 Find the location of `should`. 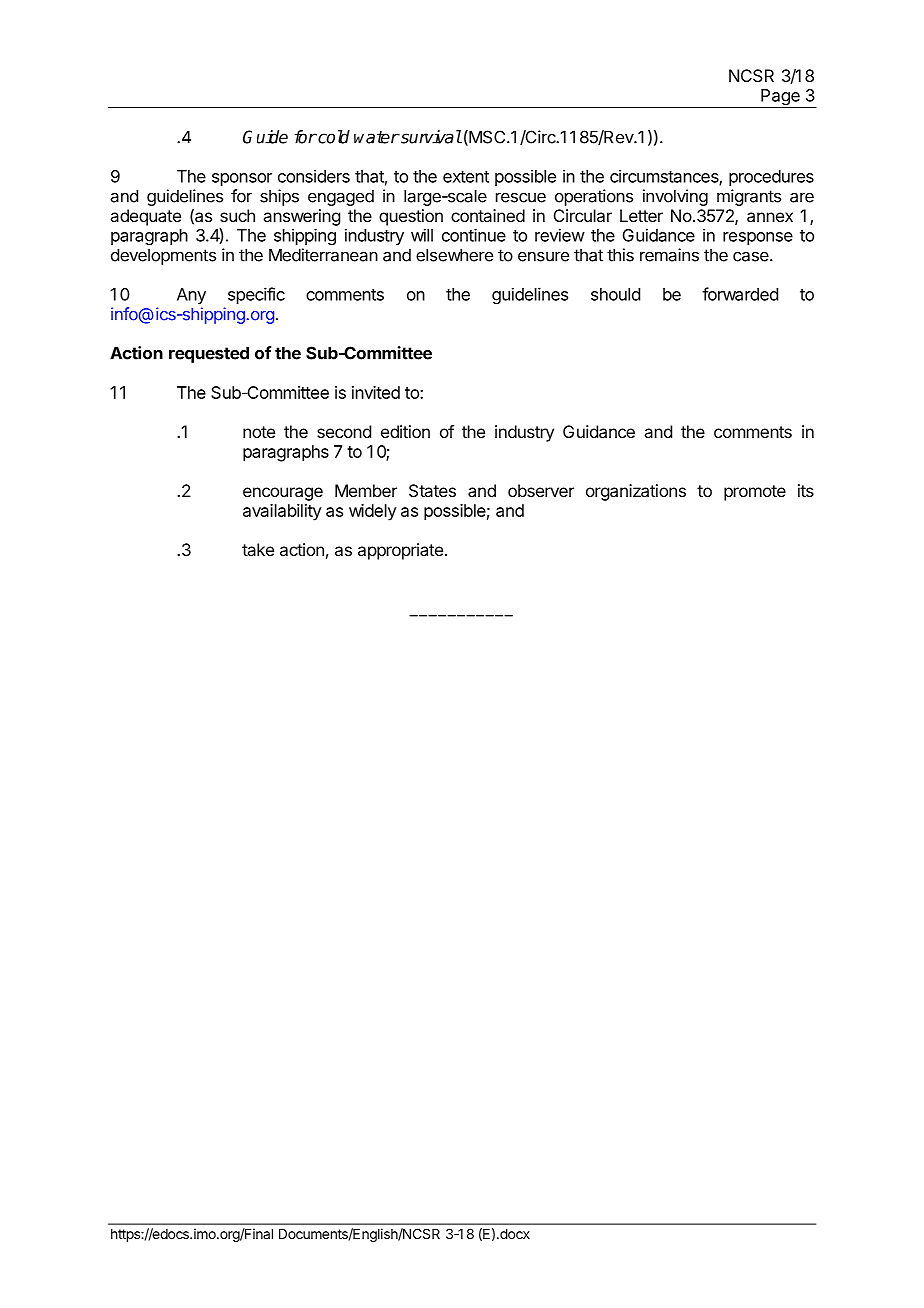

should is located at coordinates (615, 294).
